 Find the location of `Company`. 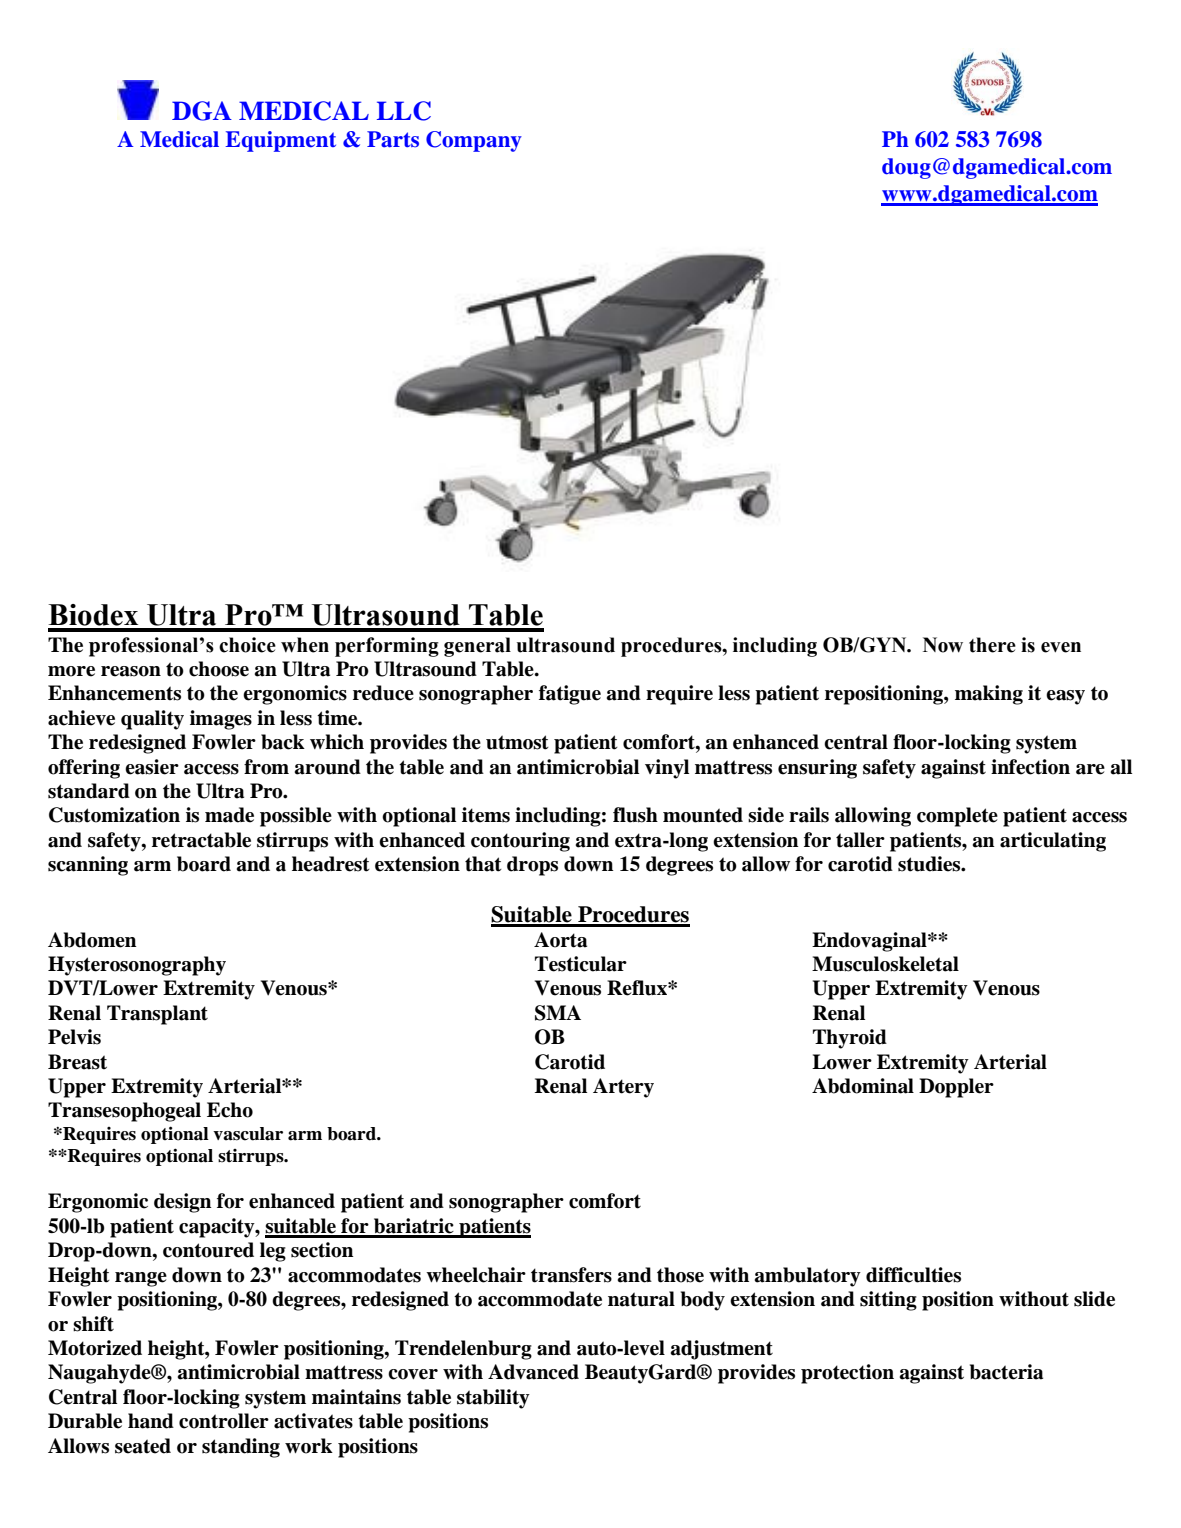

Company is located at coordinates (474, 141).
